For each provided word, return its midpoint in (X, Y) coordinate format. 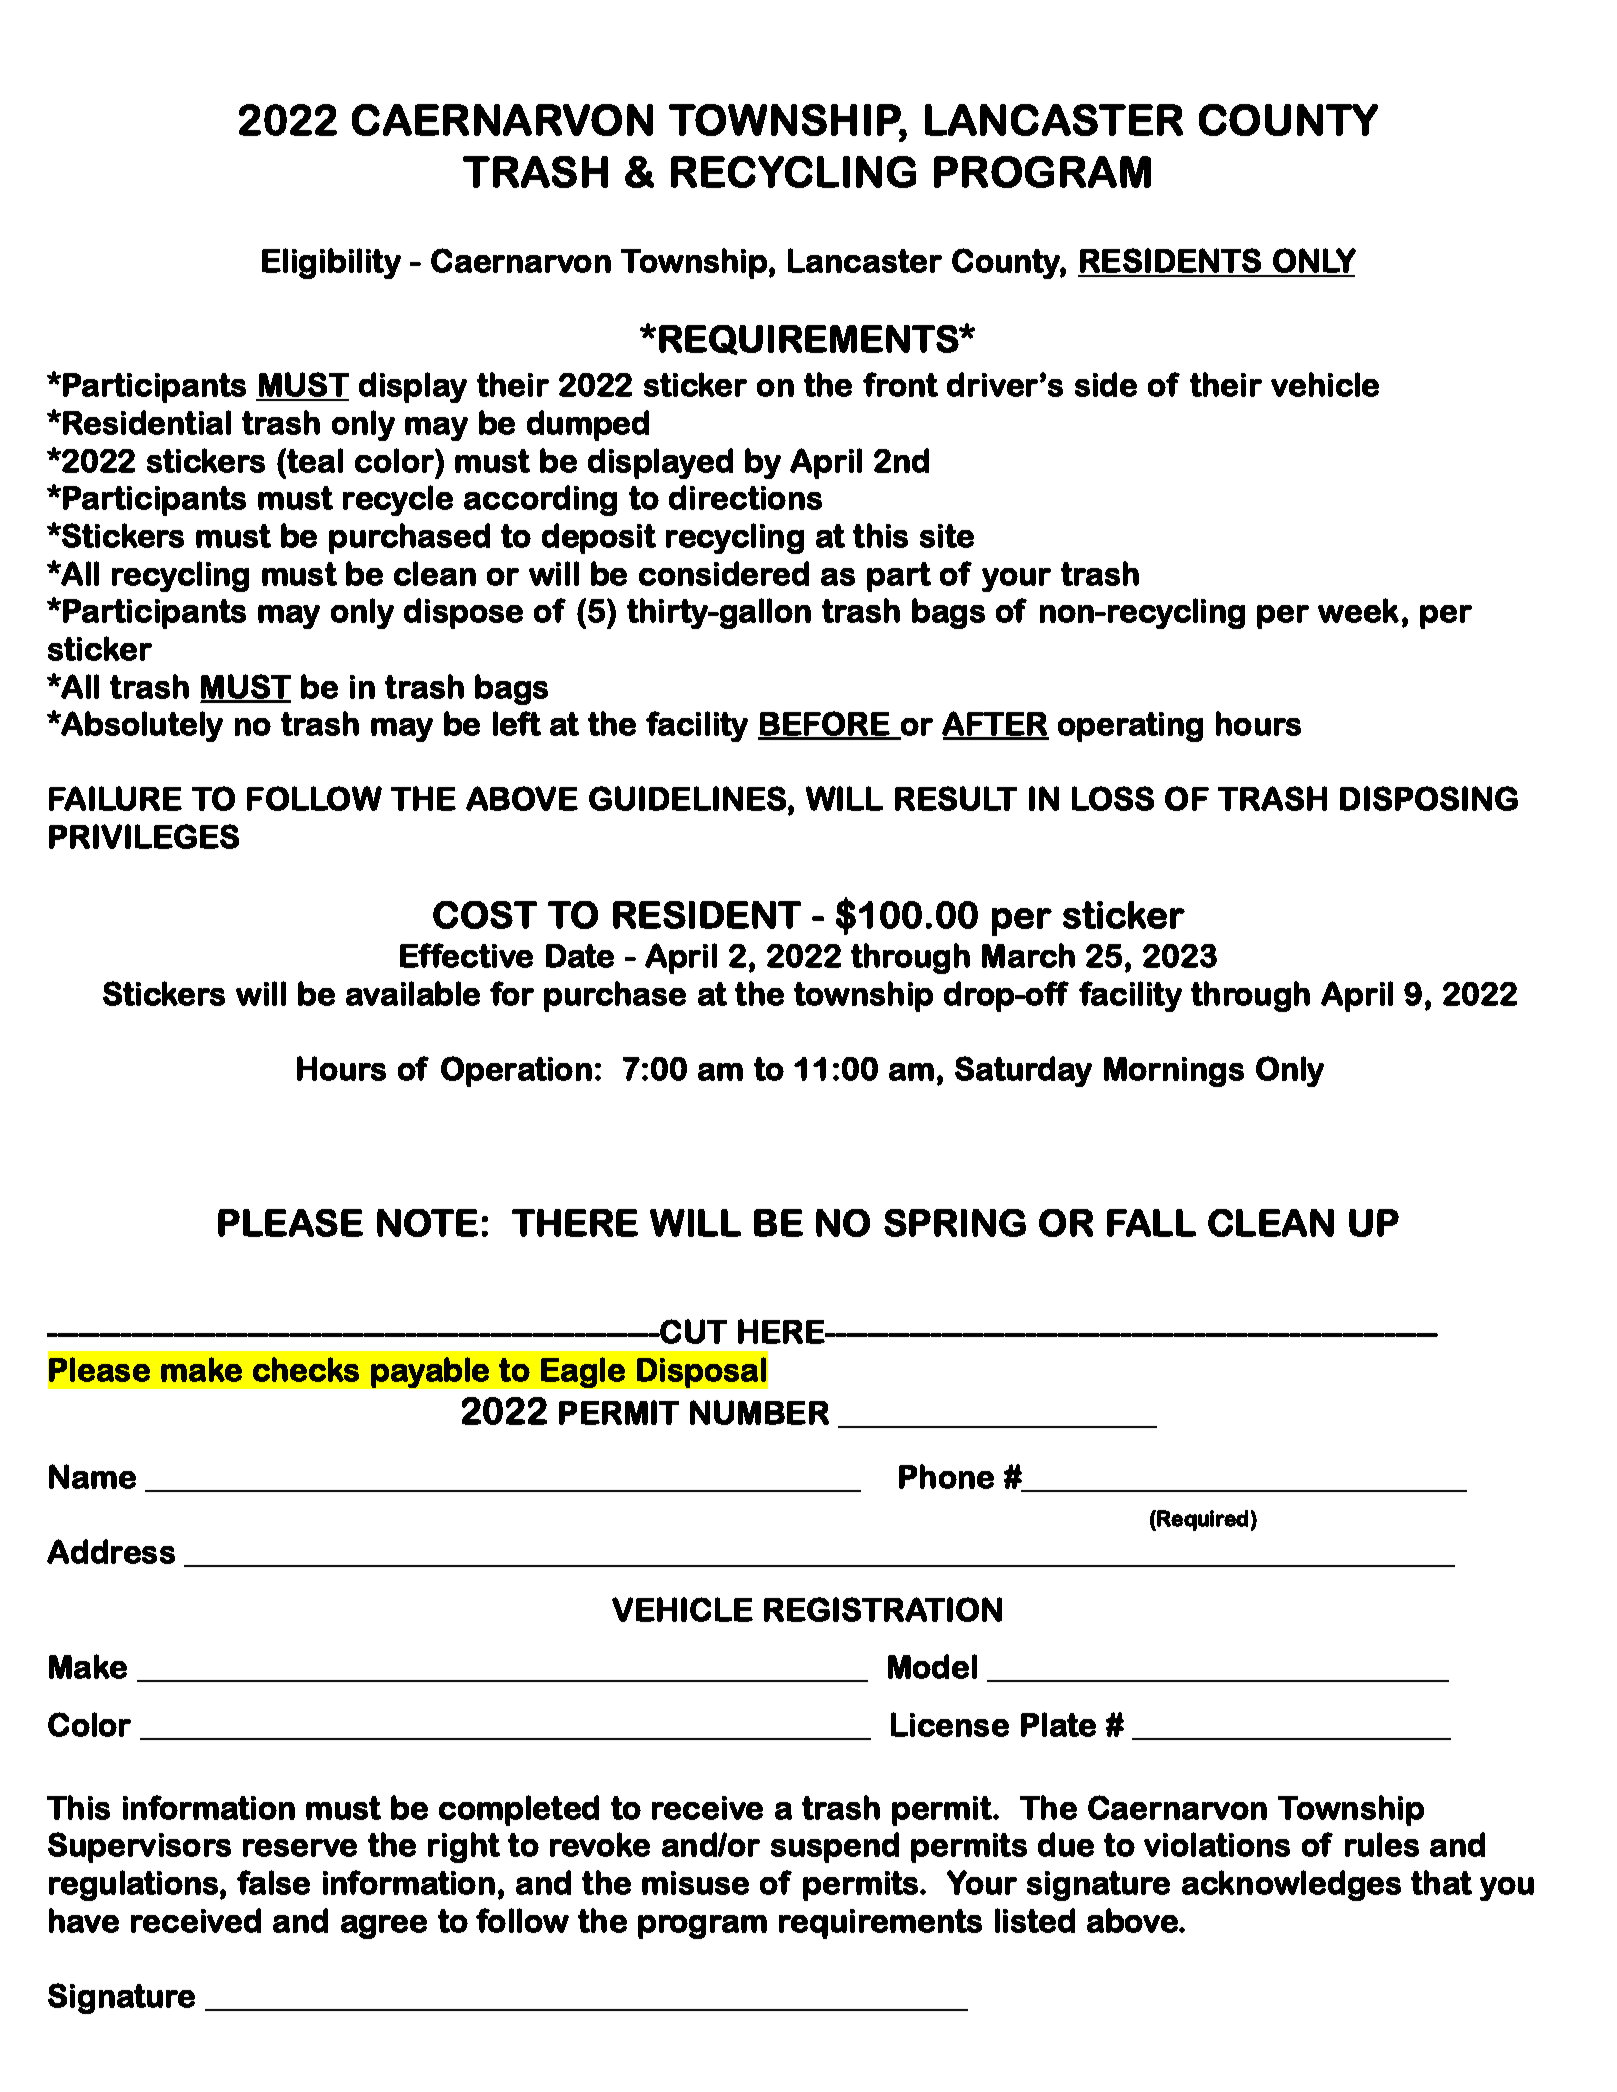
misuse (695, 1883)
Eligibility (331, 263)
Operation (516, 1071)
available (413, 993)
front (900, 384)
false (273, 1882)
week (1358, 610)
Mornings (1174, 1072)
